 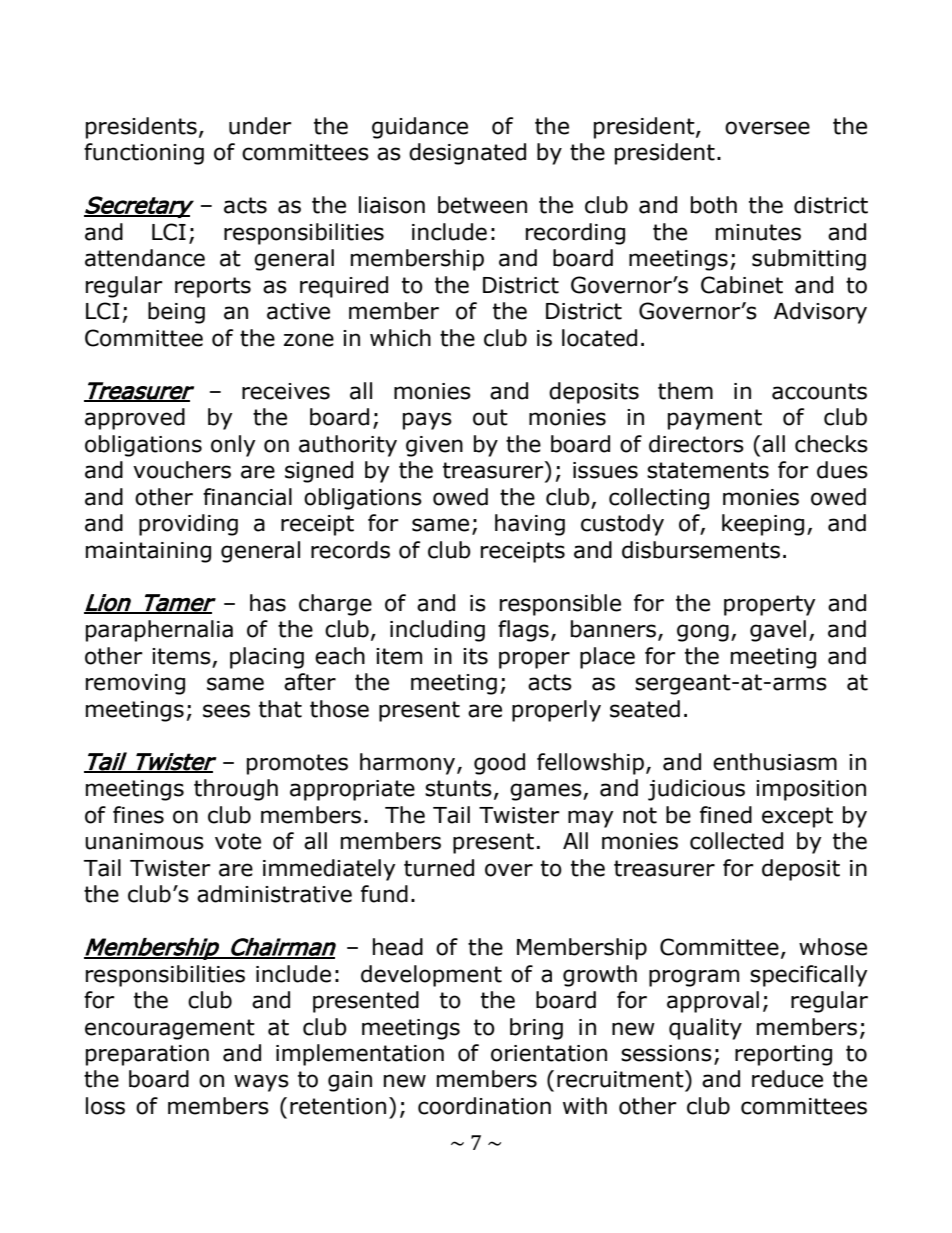 I want to click on preparation, so click(x=147, y=1055).
